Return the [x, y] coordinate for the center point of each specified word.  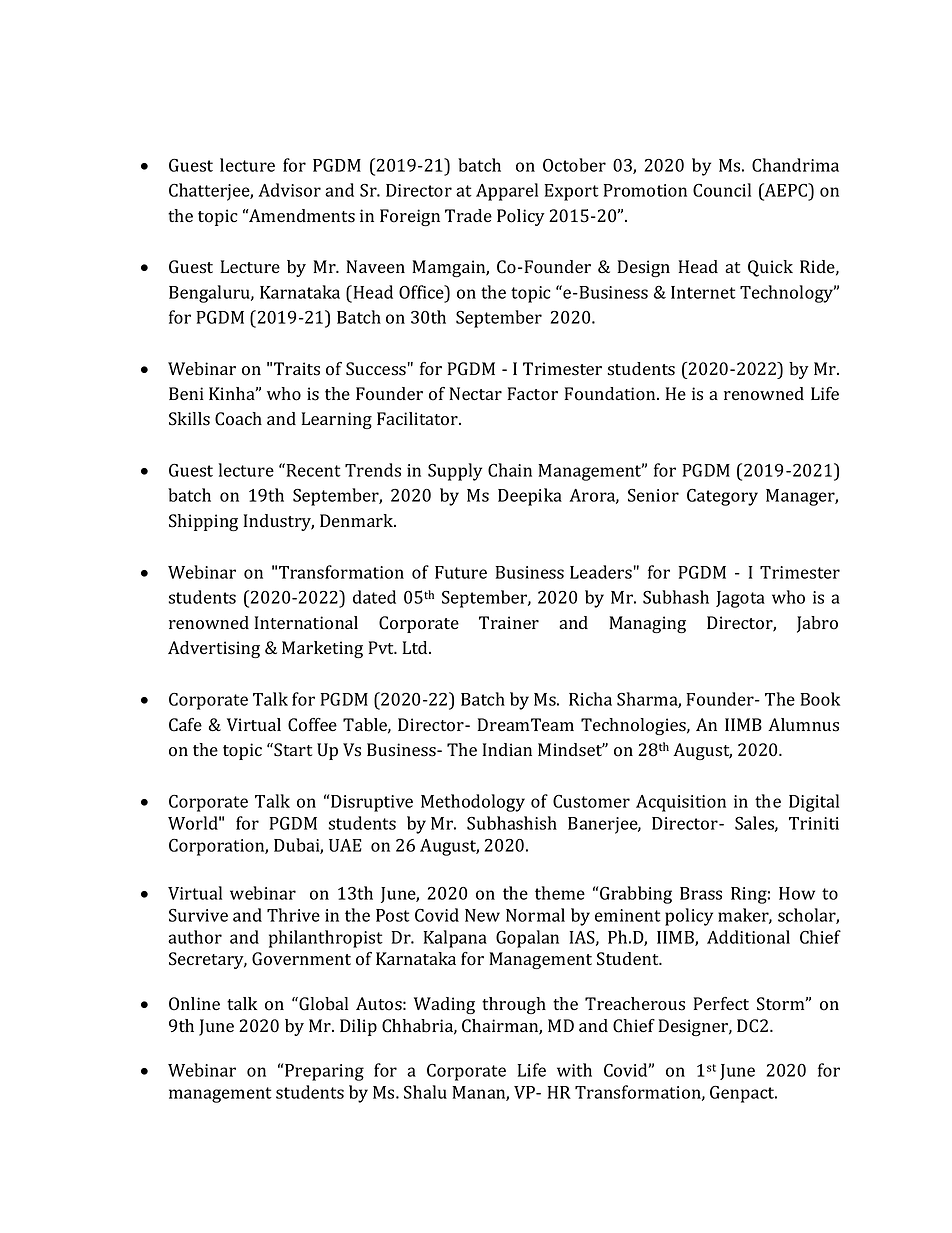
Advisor [289, 190]
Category [722, 497]
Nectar [475, 393]
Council [722, 190]
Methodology [473, 803]
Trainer [509, 622]
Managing [647, 624]
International [306, 623]
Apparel [507, 192]
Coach [238, 419]
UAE [345, 845]
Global [322, 1004]
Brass [701, 893]
